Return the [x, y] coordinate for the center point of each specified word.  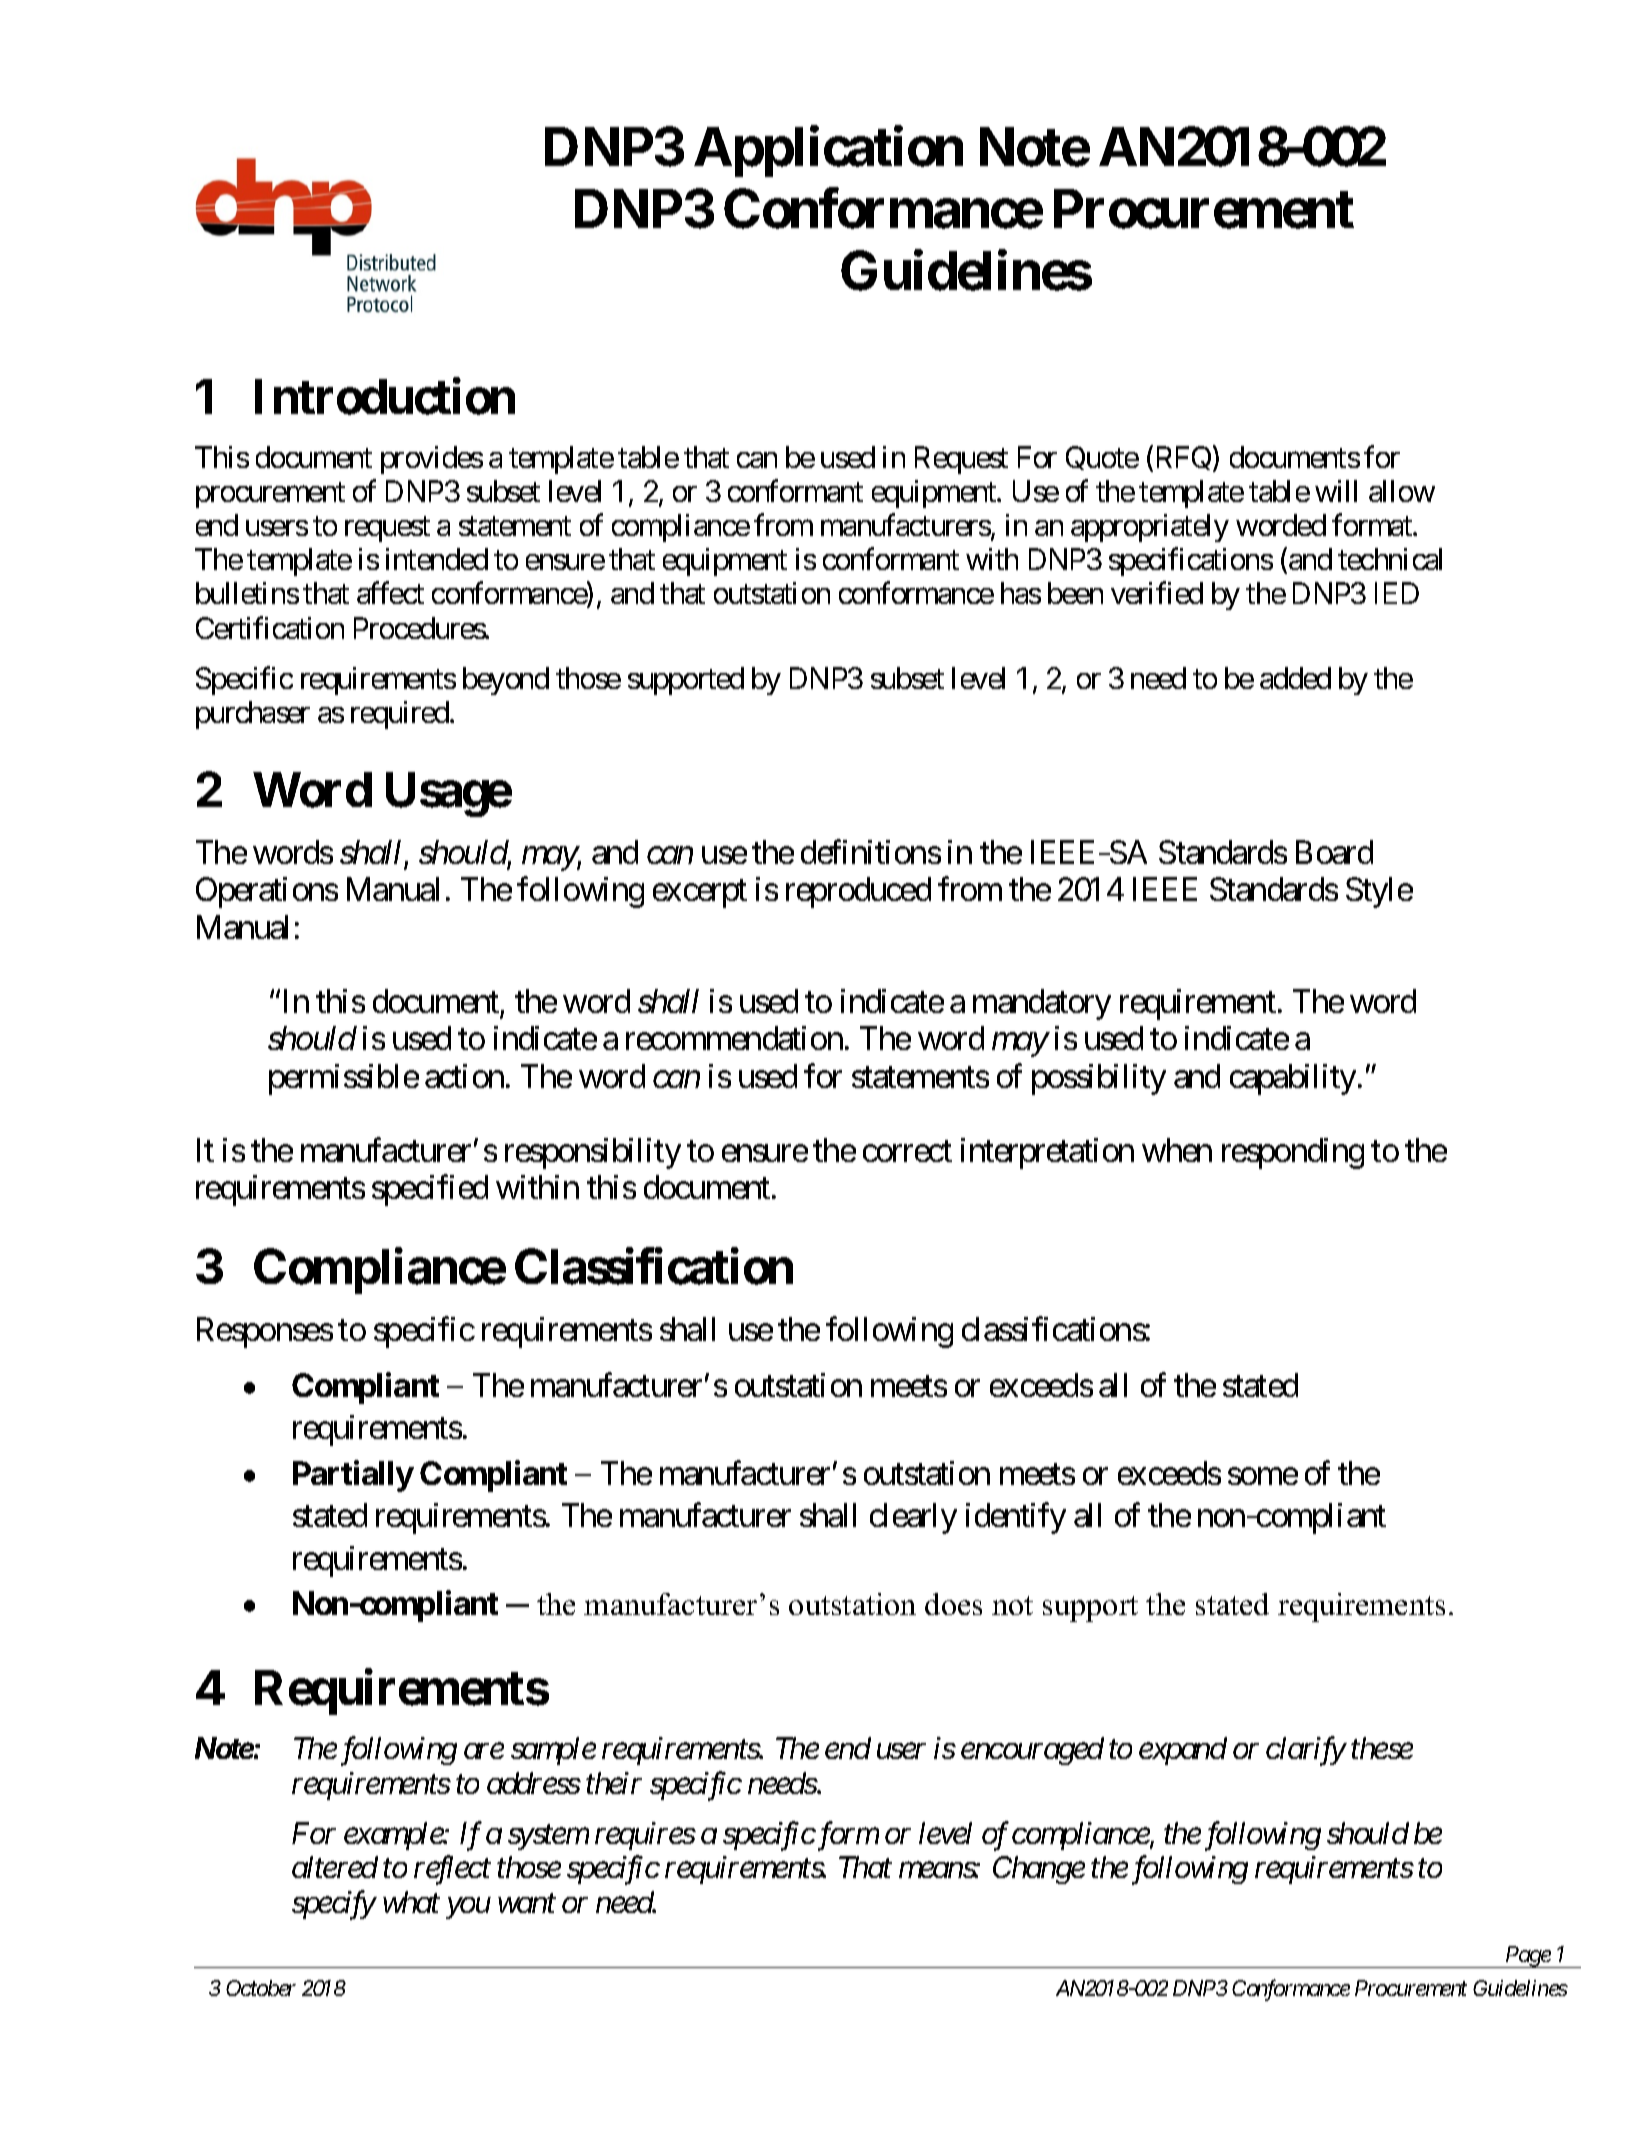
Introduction [385, 396]
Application [828, 152]
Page [1527, 1957]
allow [1402, 491]
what [411, 1902]
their [614, 1783]
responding [1293, 1153]
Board [1334, 852]
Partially [353, 1476]
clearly [913, 1518]
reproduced [858, 892]
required [401, 715]
